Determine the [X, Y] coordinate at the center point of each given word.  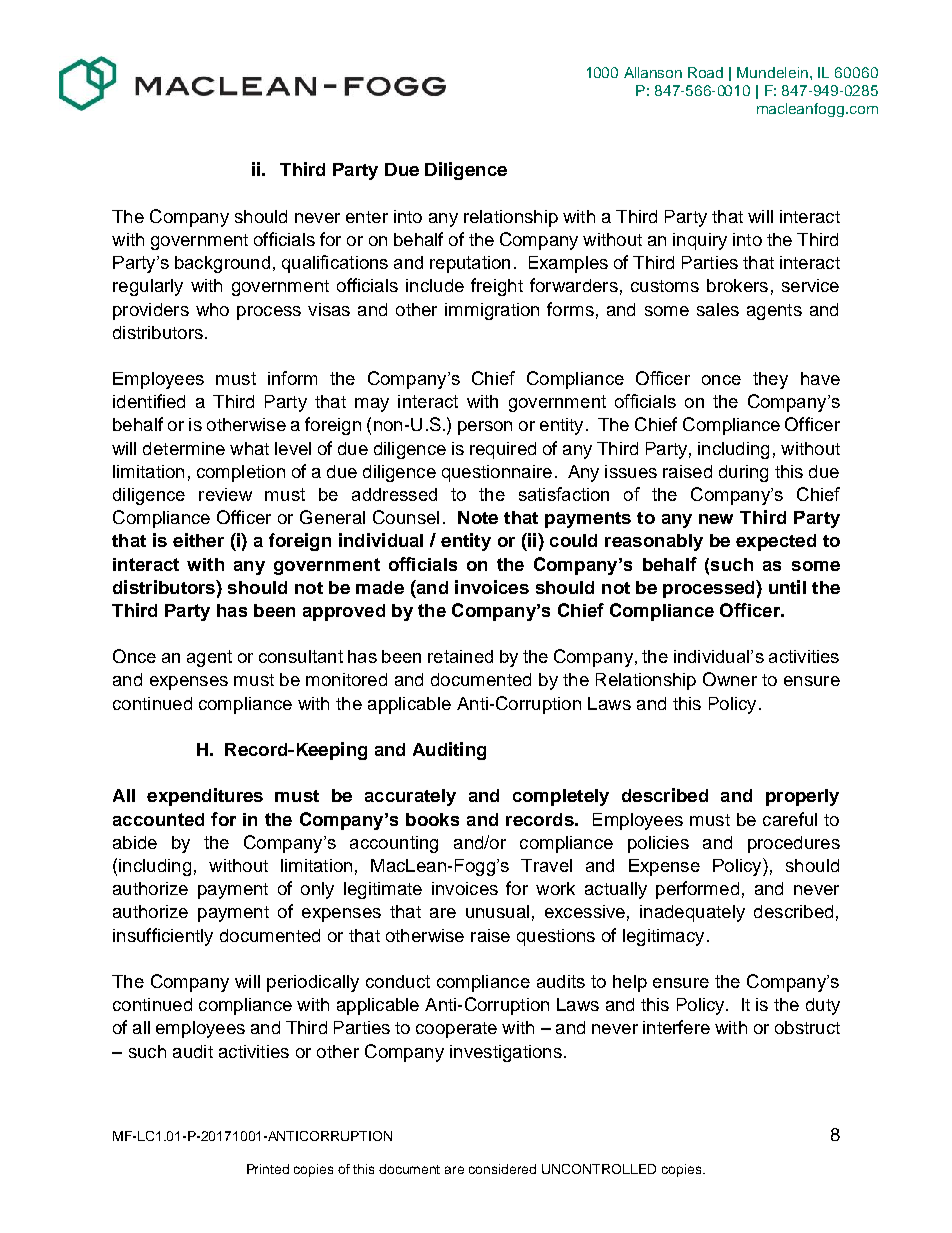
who [212, 309]
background [222, 264]
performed [697, 890]
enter [367, 217]
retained [460, 656]
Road [705, 72]
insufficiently [163, 937]
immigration [492, 311]
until [787, 587]
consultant [301, 656]
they [770, 380]
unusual [497, 911]
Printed [268, 1169]
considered [502, 1169]
